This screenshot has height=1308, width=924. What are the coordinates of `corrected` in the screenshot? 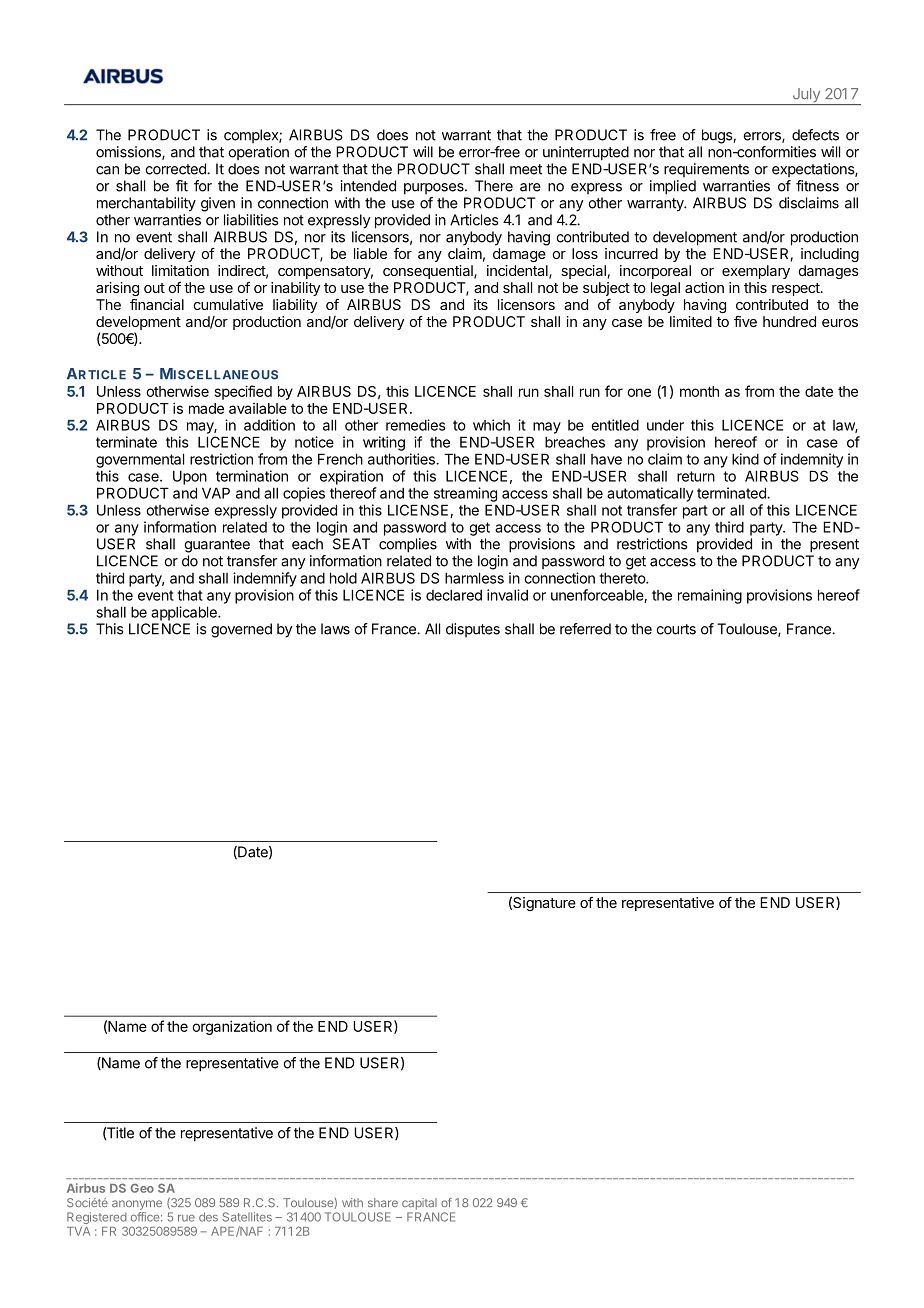 It's located at (176, 169).
